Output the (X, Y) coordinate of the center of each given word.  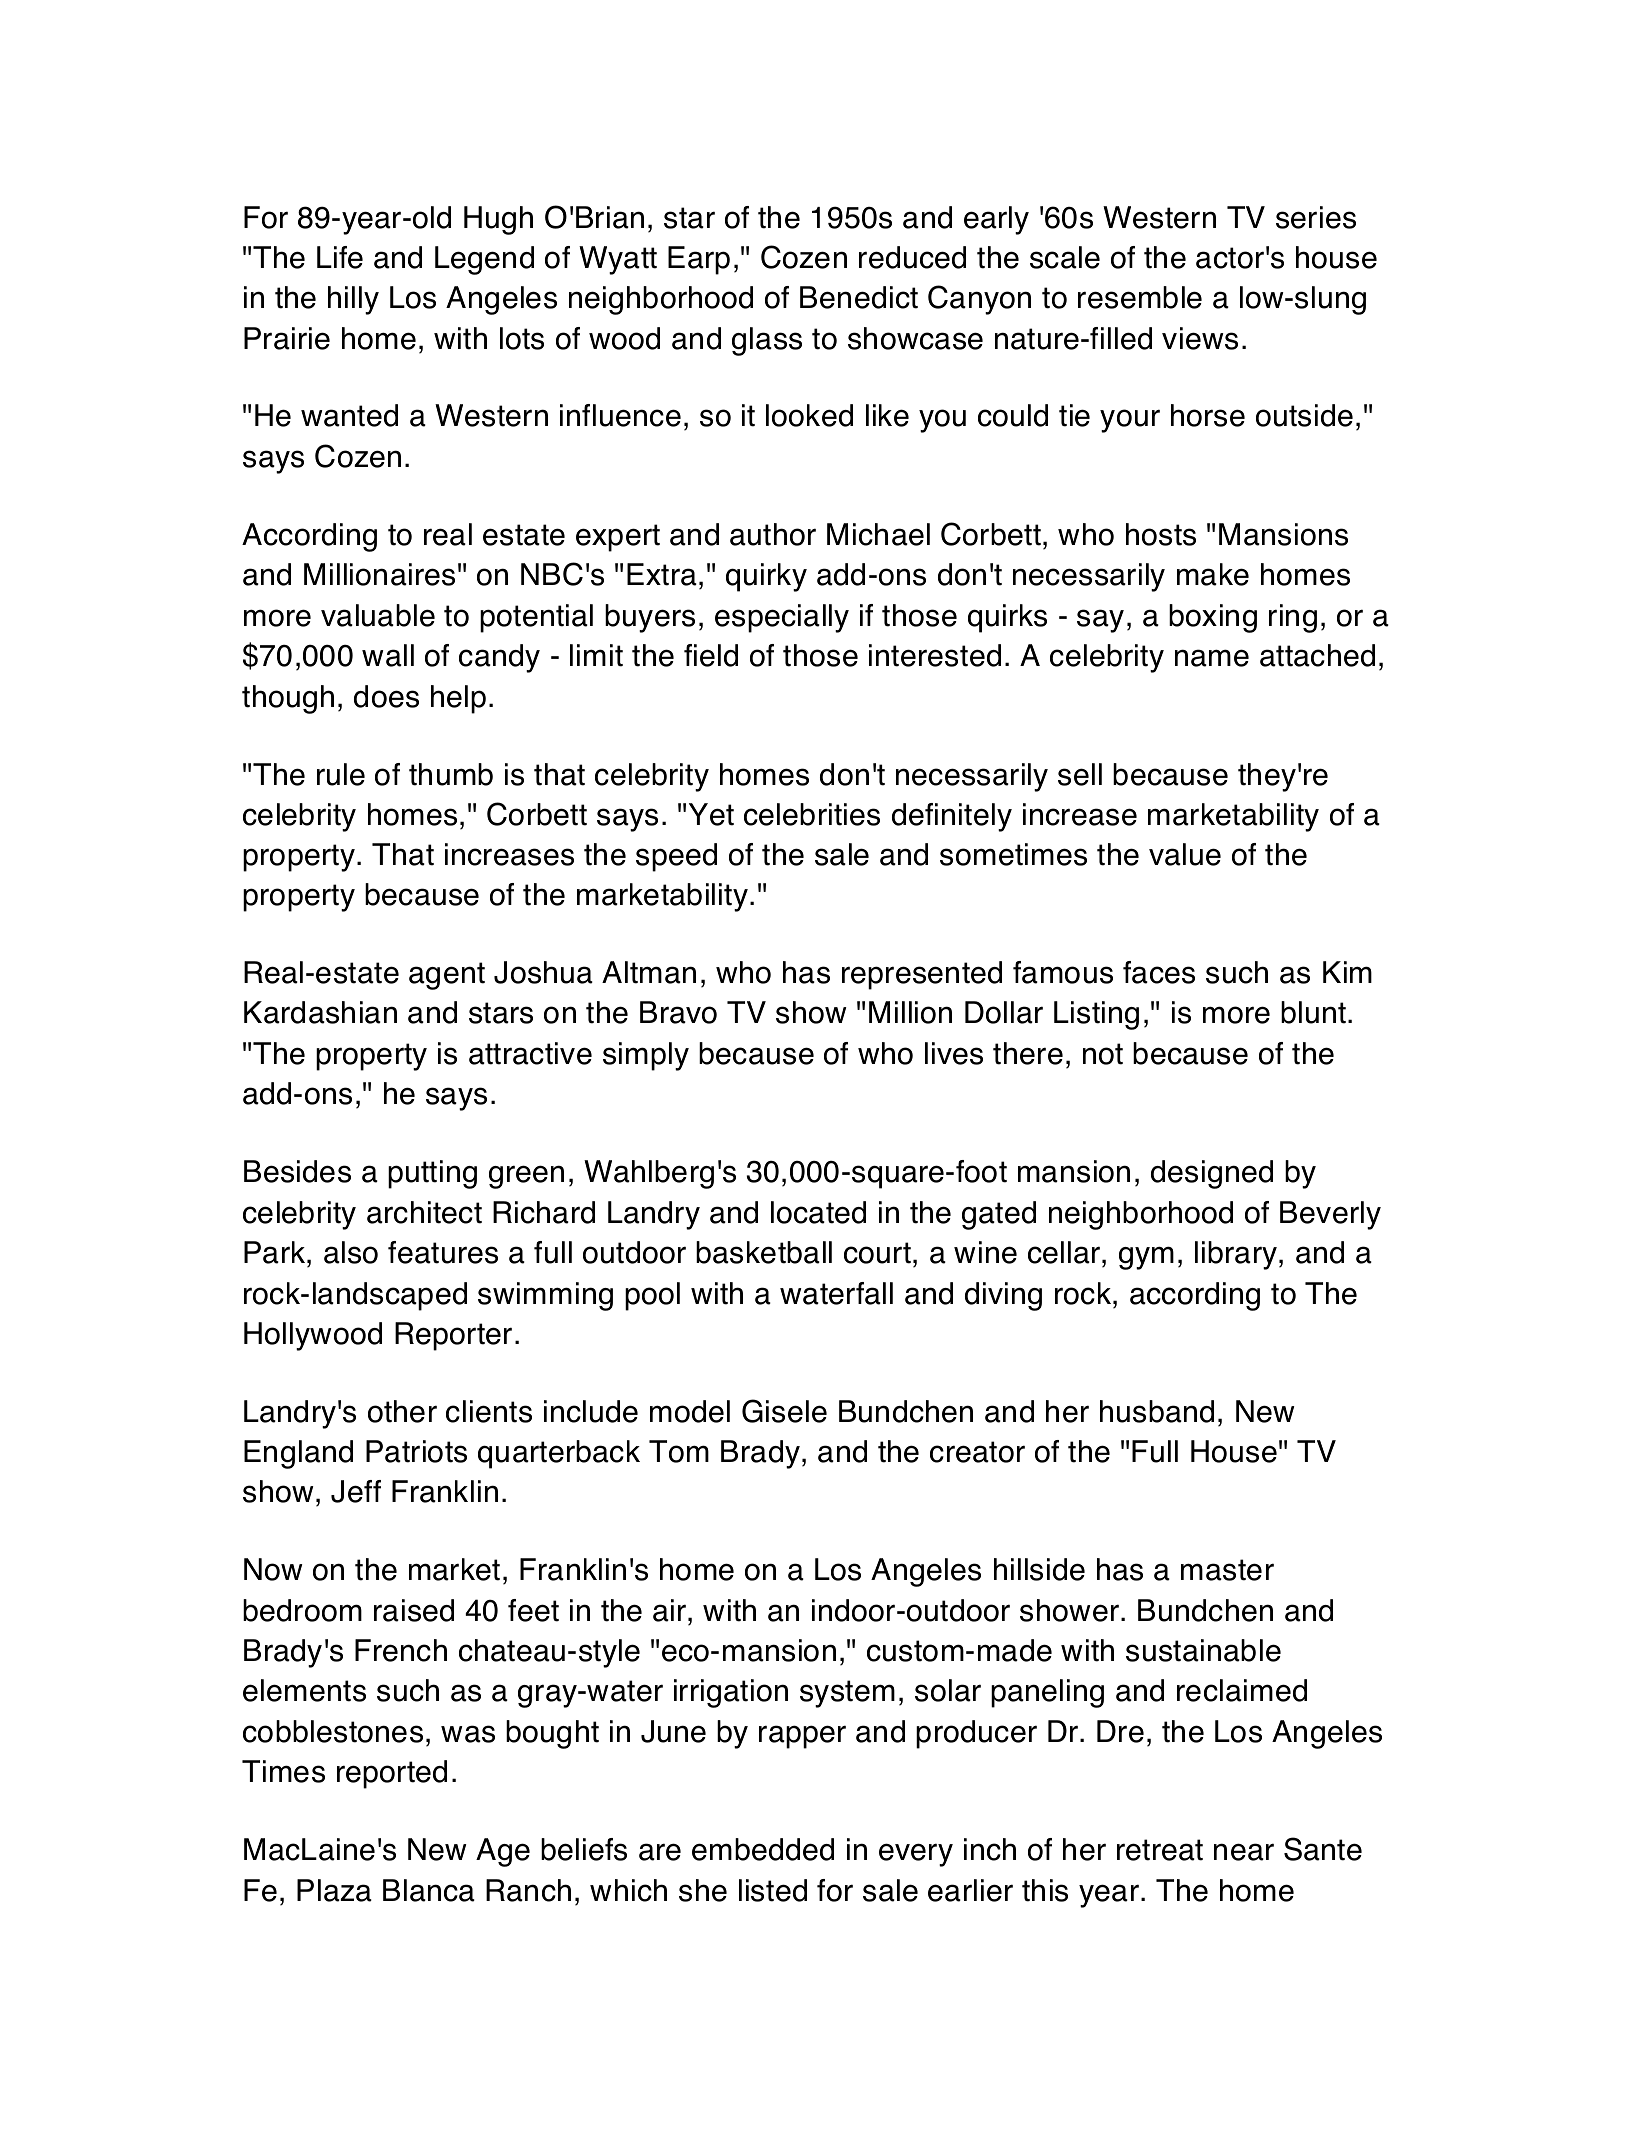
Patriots (416, 1451)
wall (388, 655)
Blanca (429, 1890)
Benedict (859, 297)
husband (1157, 1411)
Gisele (784, 1411)
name (1212, 658)
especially (782, 618)
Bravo (678, 1012)
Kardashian (320, 1012)
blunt (1315, 1012)
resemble (1140, 297)
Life (340, 257)
